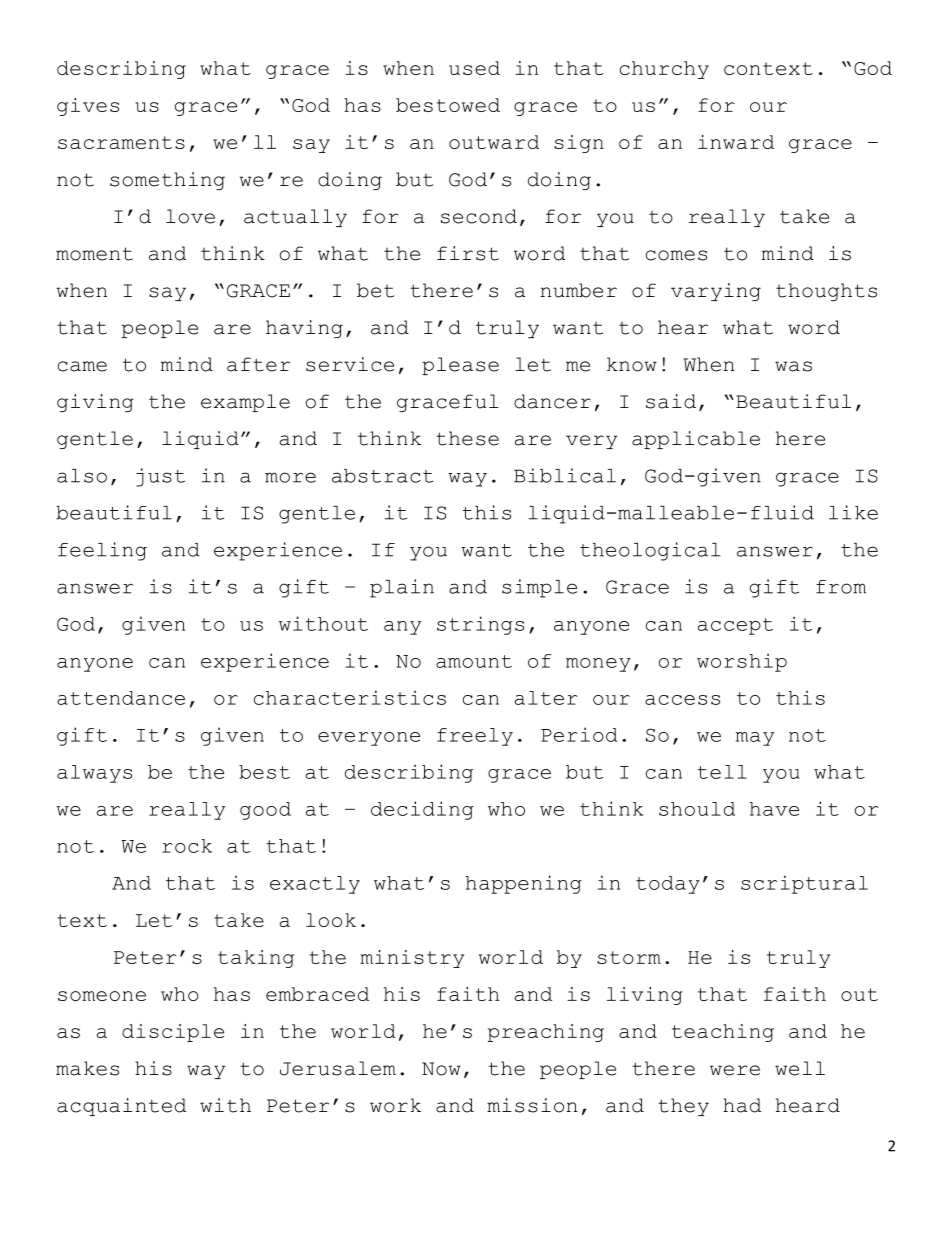 The image size is (952, 1233). I want to click on used, so click(474, 68).
